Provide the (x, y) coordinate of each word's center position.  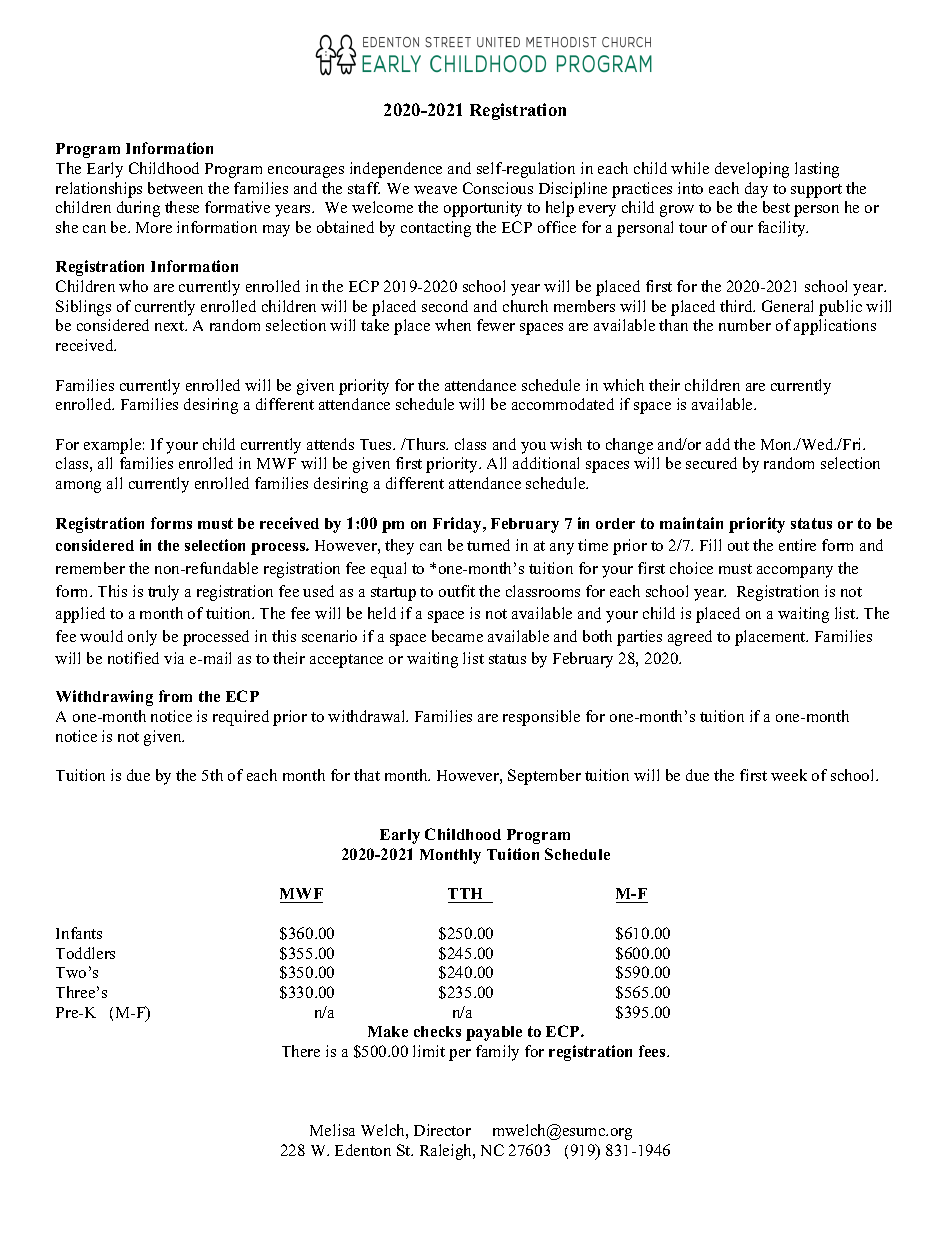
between (175, 188)
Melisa (332, 1130)
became (457, 636)
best (776, 207)
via (174, 658)
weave (435, 190)
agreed (690, 638)
